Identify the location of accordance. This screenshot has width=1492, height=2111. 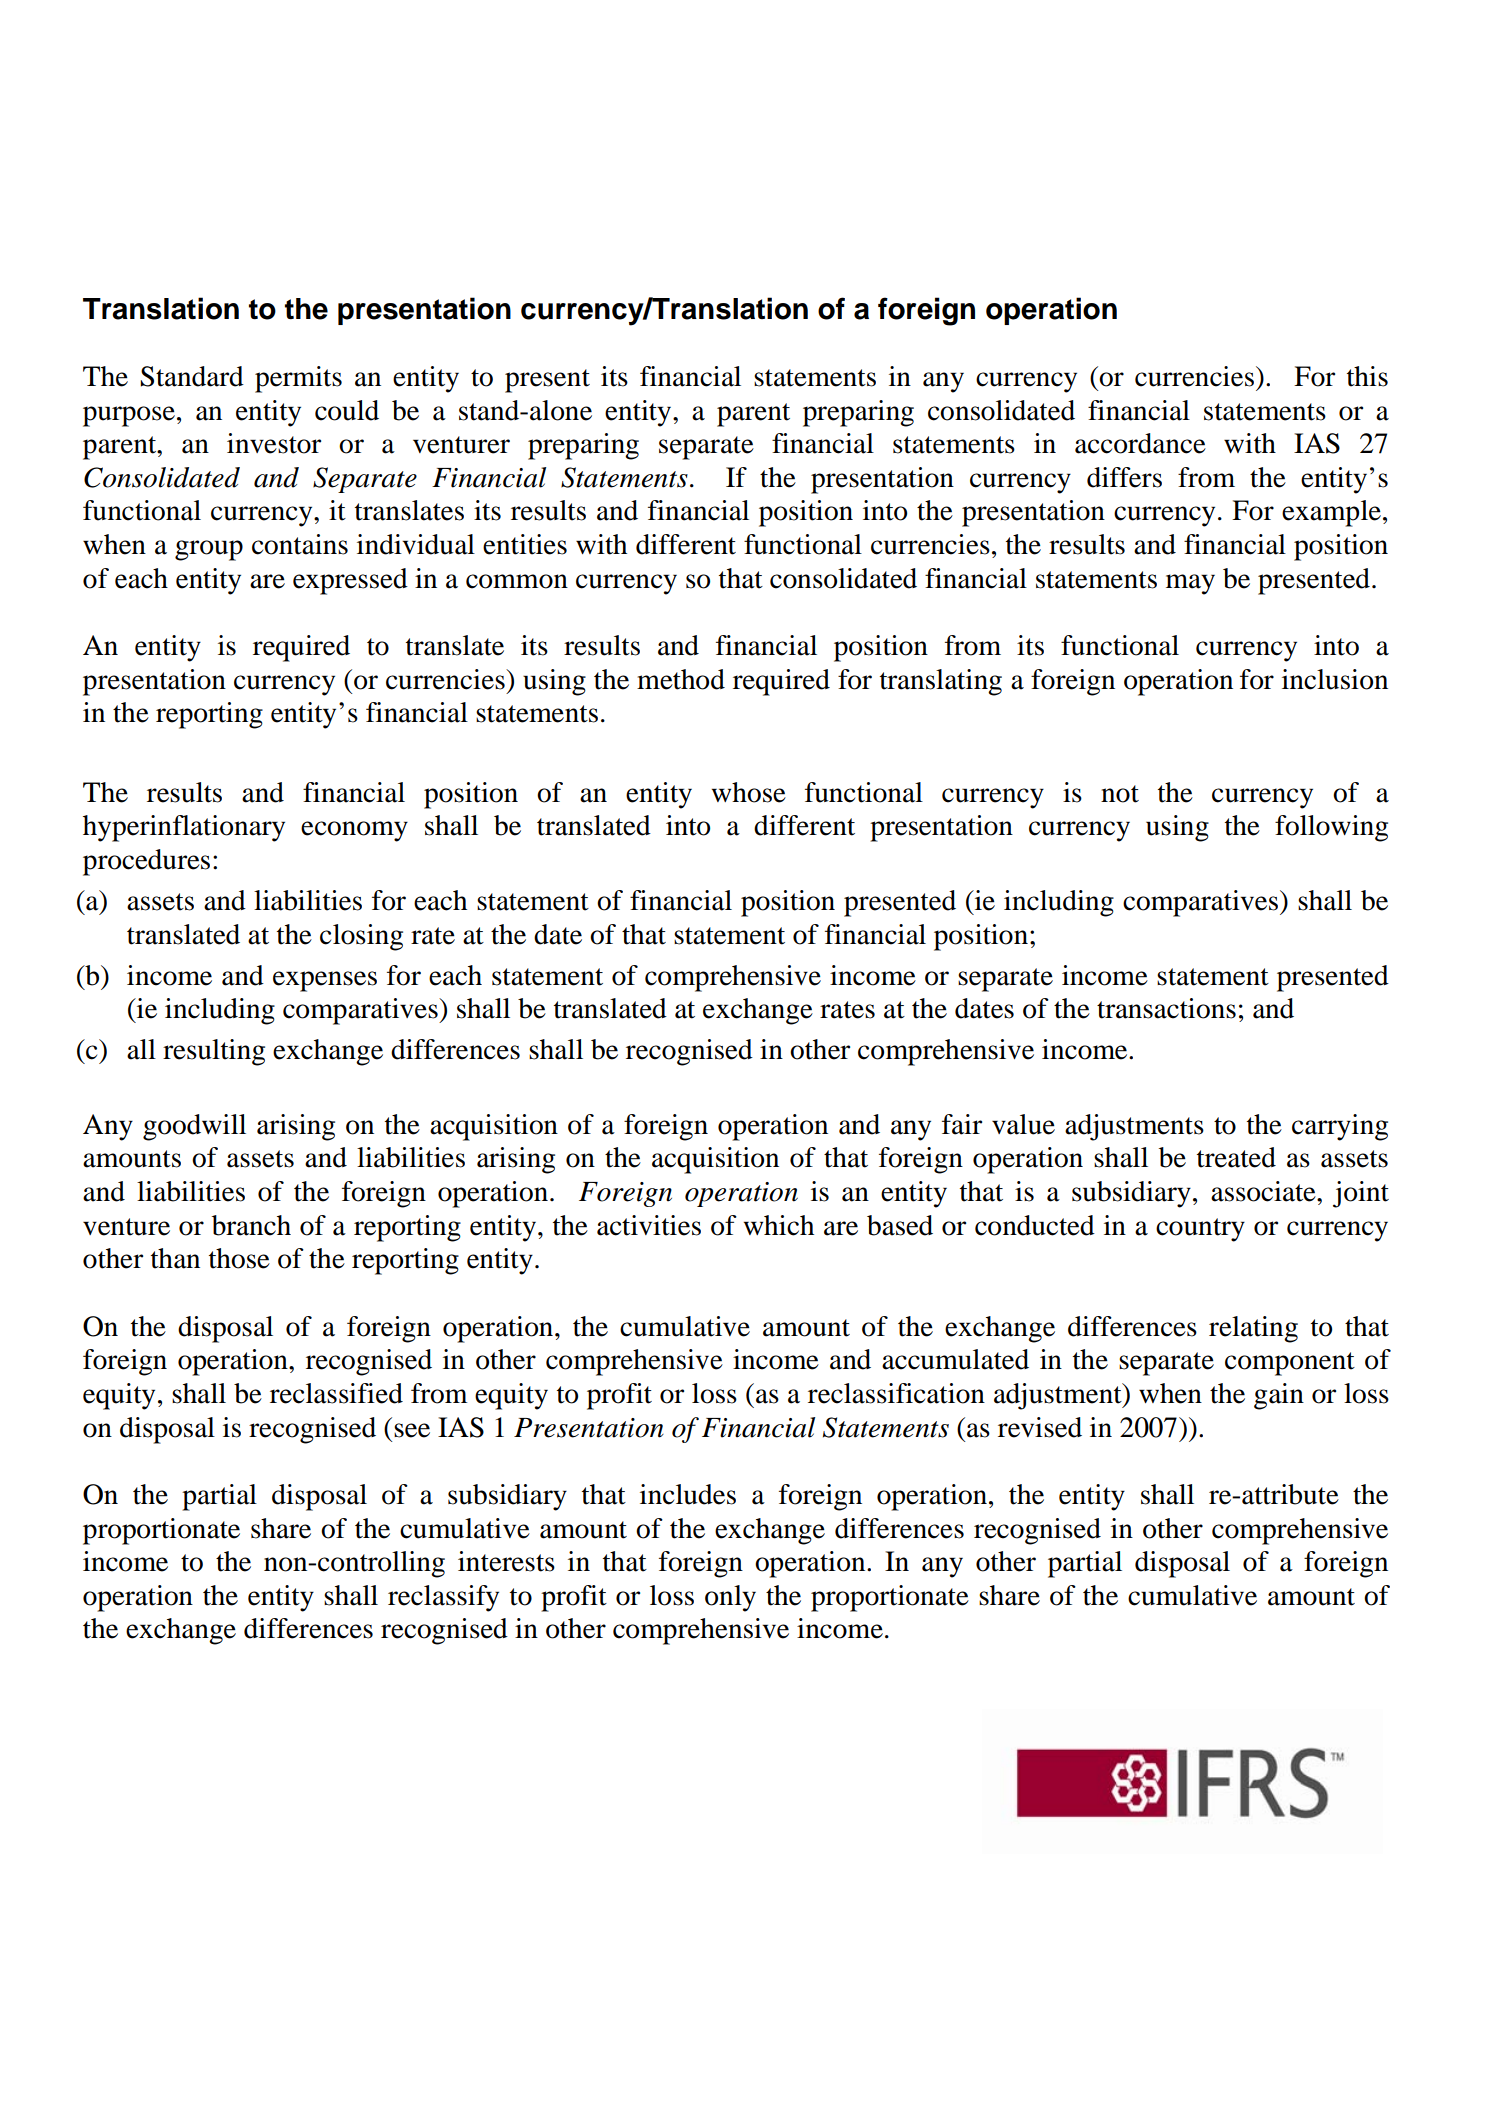
(1140, 443).
